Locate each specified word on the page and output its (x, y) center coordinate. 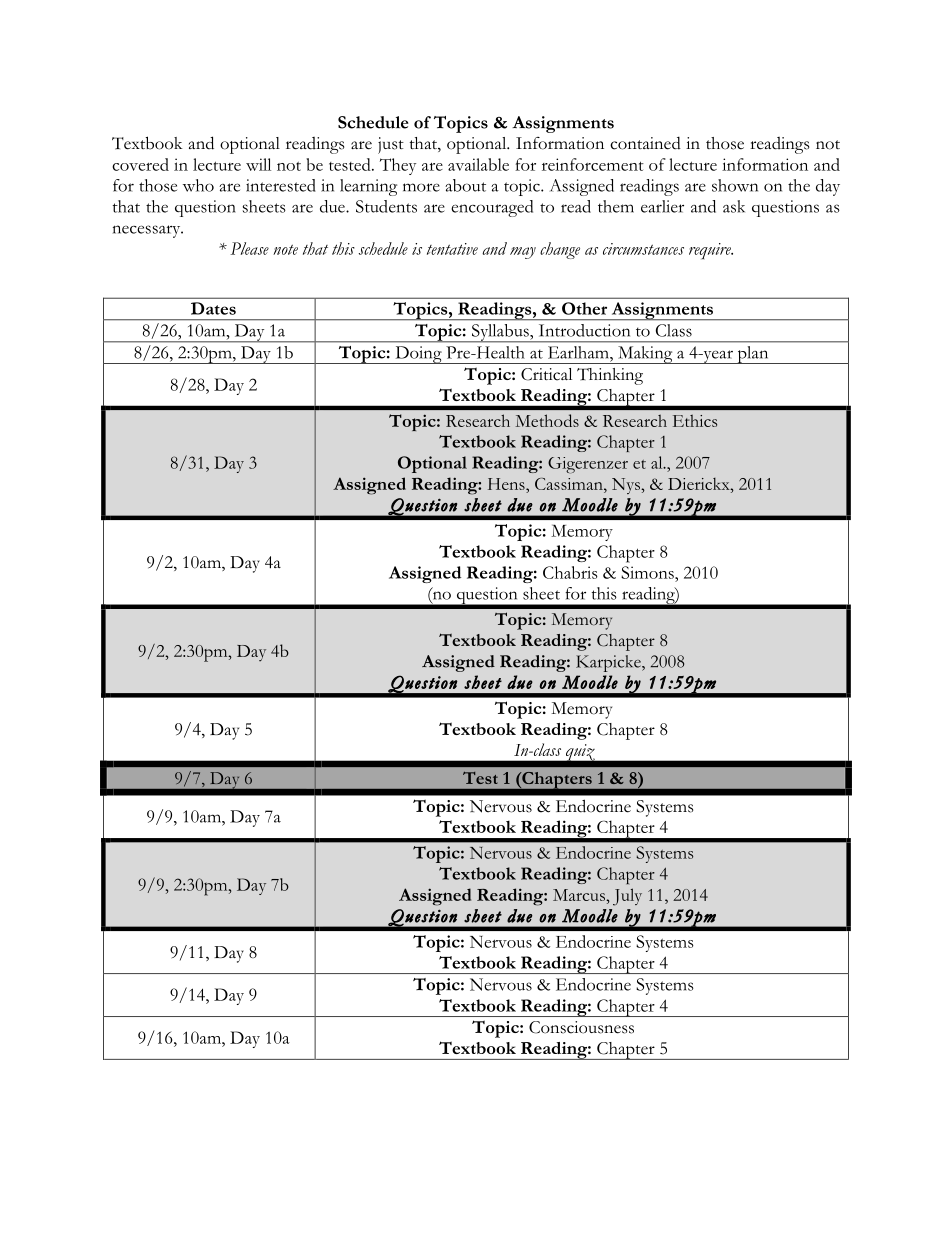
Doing (418, 355)
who (198, 185)
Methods (547, 420)
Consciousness (581, 1027)
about (465, 185)
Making (645, 355)
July (627, 897)
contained (645, 143)
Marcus (580, 895)
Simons (648, 572)
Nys (627, 486)
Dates (213, 308)
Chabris (570, 572)
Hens (507, 485)
